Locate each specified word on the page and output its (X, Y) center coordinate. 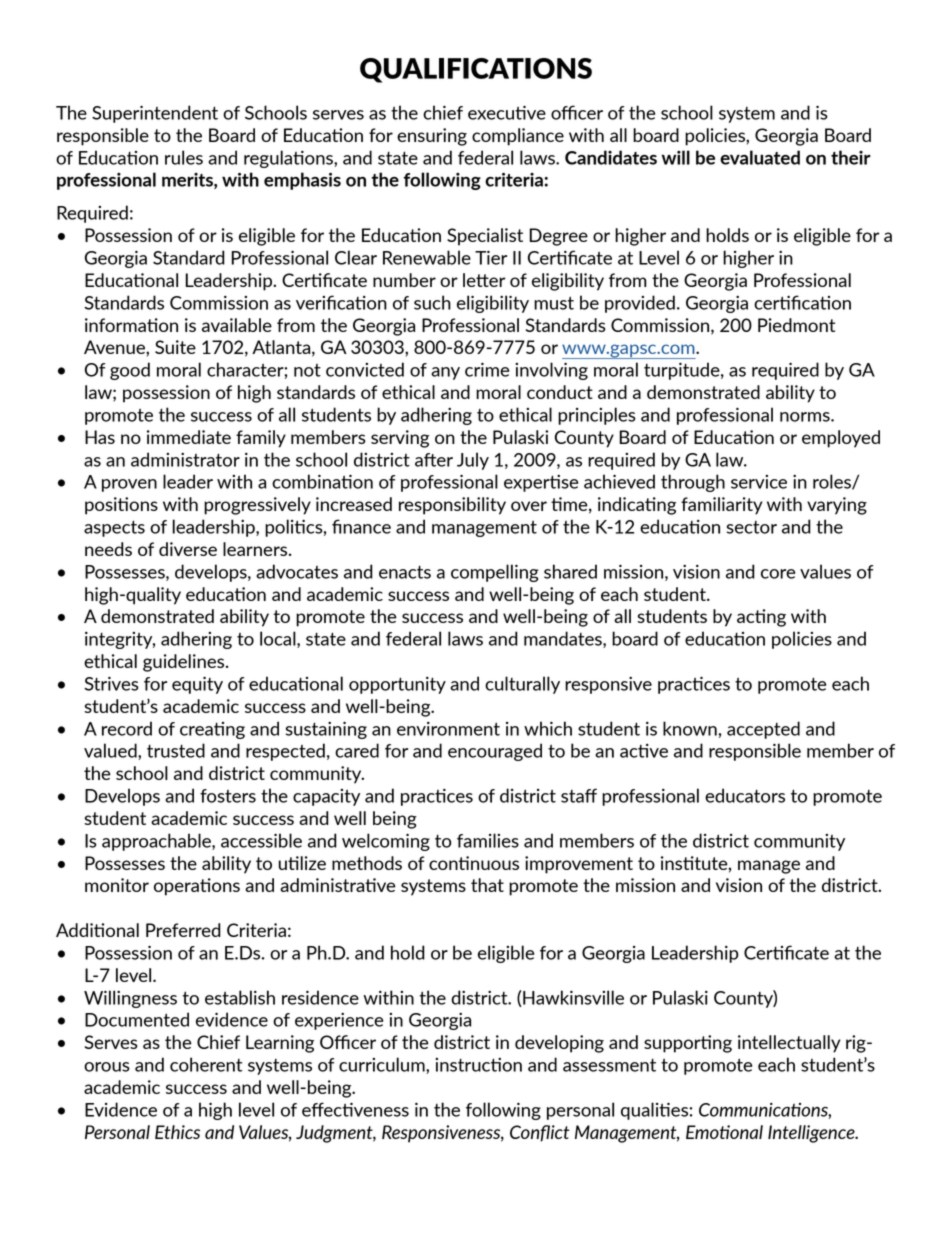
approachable (157, 842)
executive (507, 112)
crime (487, 369)
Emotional (724, 1132)
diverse (188, 549)
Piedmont (796, 325)
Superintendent (155, 114)
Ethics (177, 1132)
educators (745, 795)
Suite (175, 347)
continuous (474, 863)
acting (761, 618)
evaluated (760, 157)
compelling (495, 573)
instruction (478, 1065)
